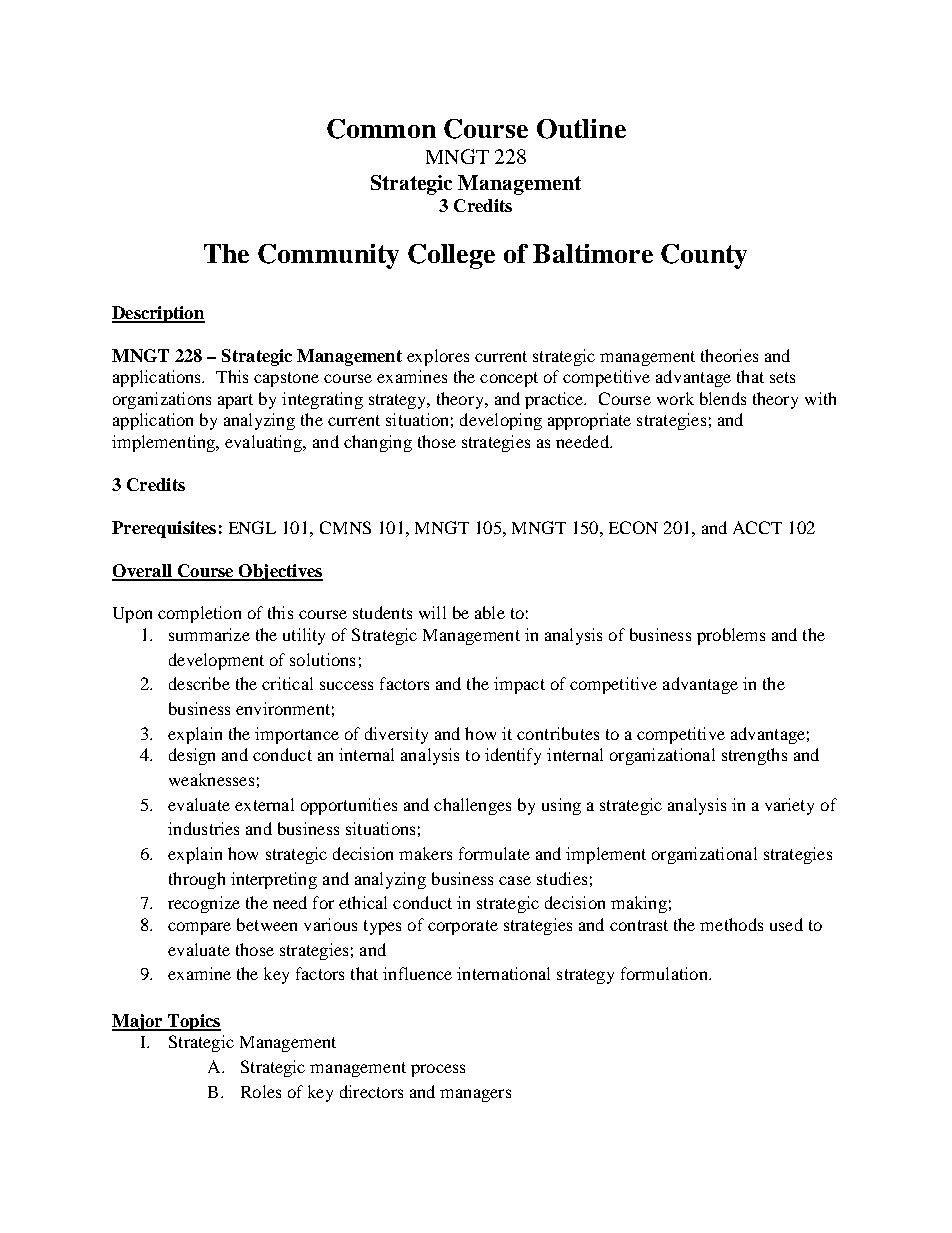 Image resolution: width=952 pixels, height=1233 pixels. What do you see at coordinates (704, 256) in the screenshot?
I see `County` at bounding box center [704, 256].
